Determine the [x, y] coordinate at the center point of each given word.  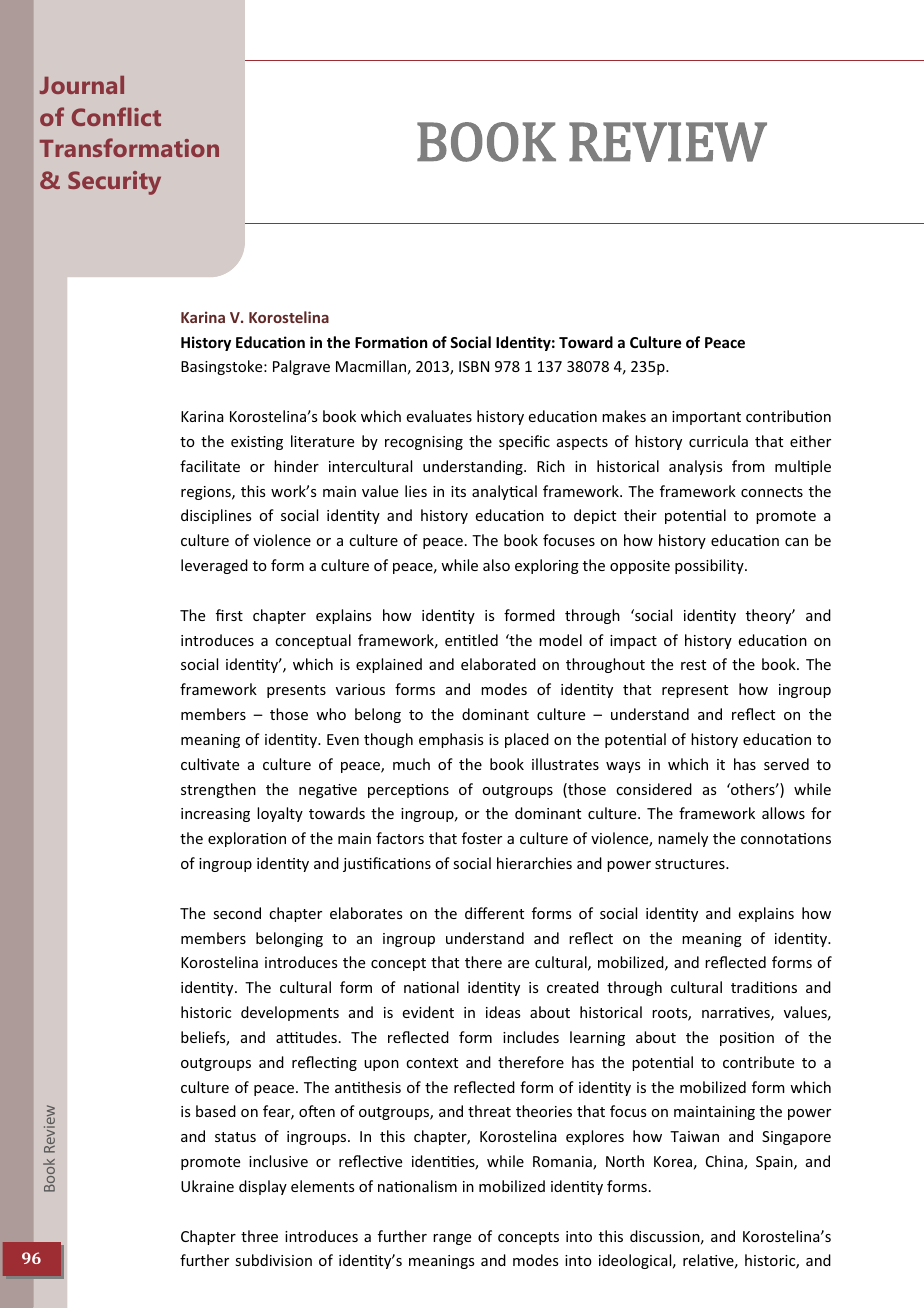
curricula [718, 441]
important [706, 418]
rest [693, 665]
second [237, 913]
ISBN [474, 366]
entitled [471, 640]
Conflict [116, 116]
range [452, 1239]
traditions [764, 987]
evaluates [439, 416]
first [229, 615]
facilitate [210, 466]
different [494, 913]
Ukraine [207, 1186]
